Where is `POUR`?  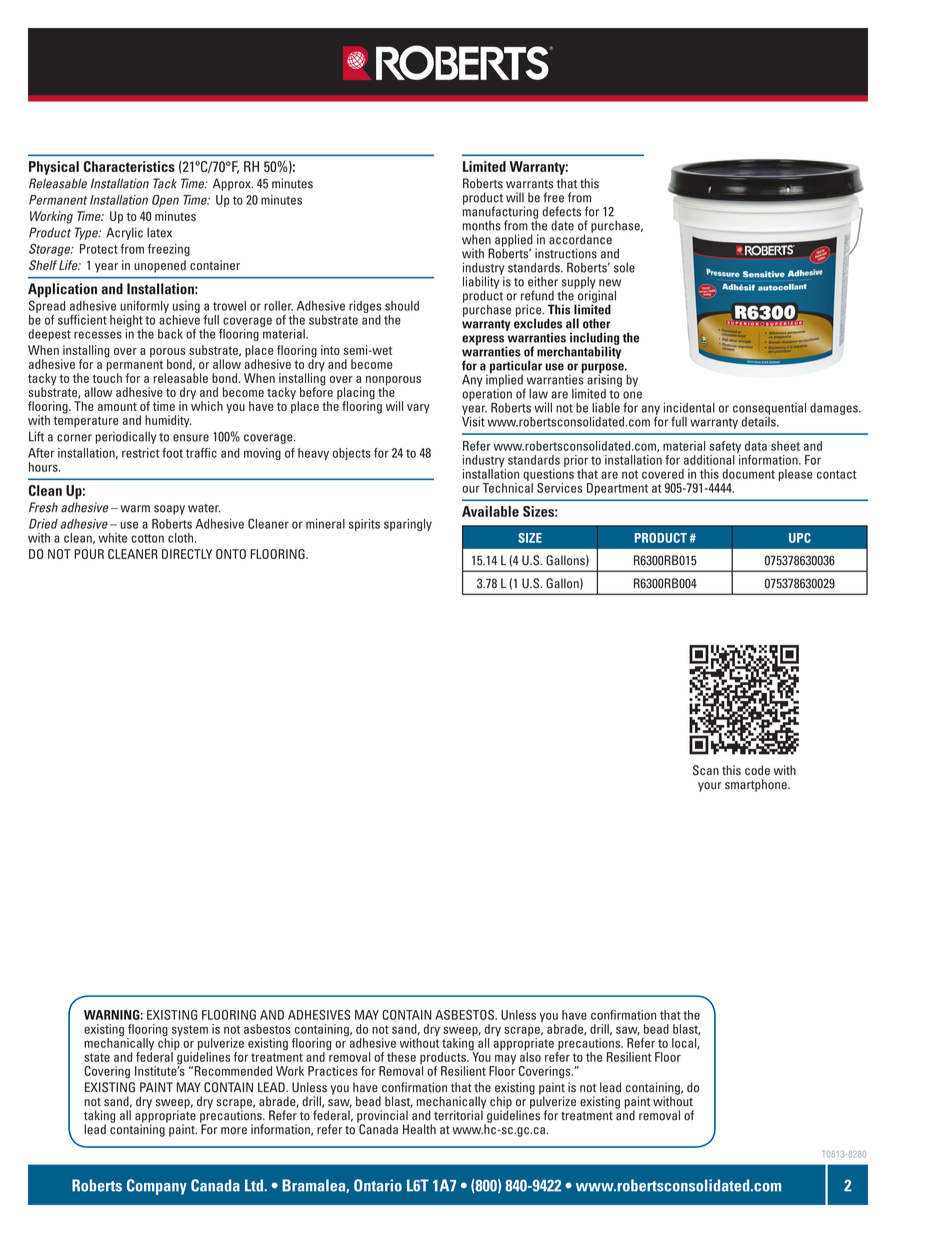 POUR is located at coordinates (89, 554).
